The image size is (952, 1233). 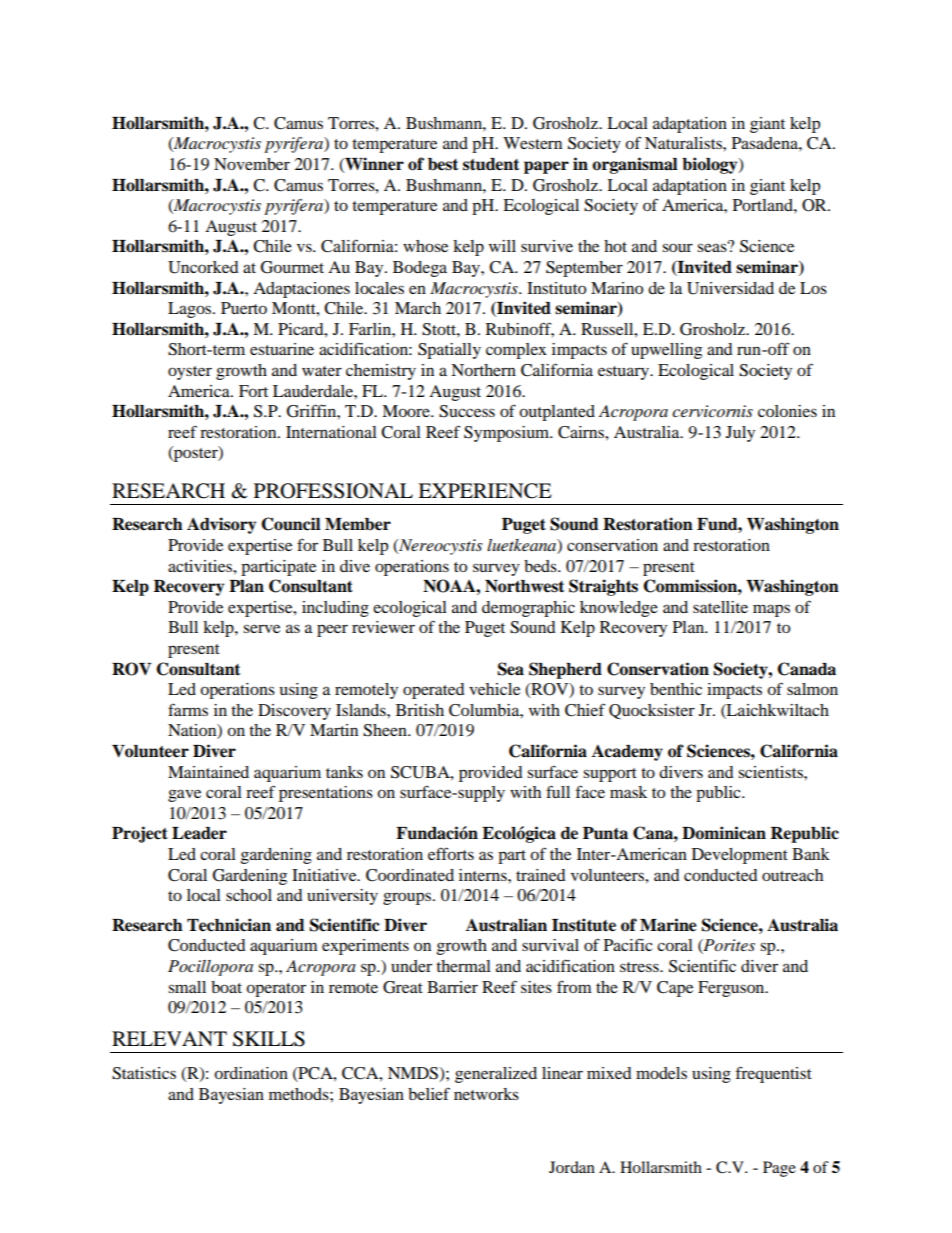 I want to click on Statistics, so click(x=144, y=1073).
